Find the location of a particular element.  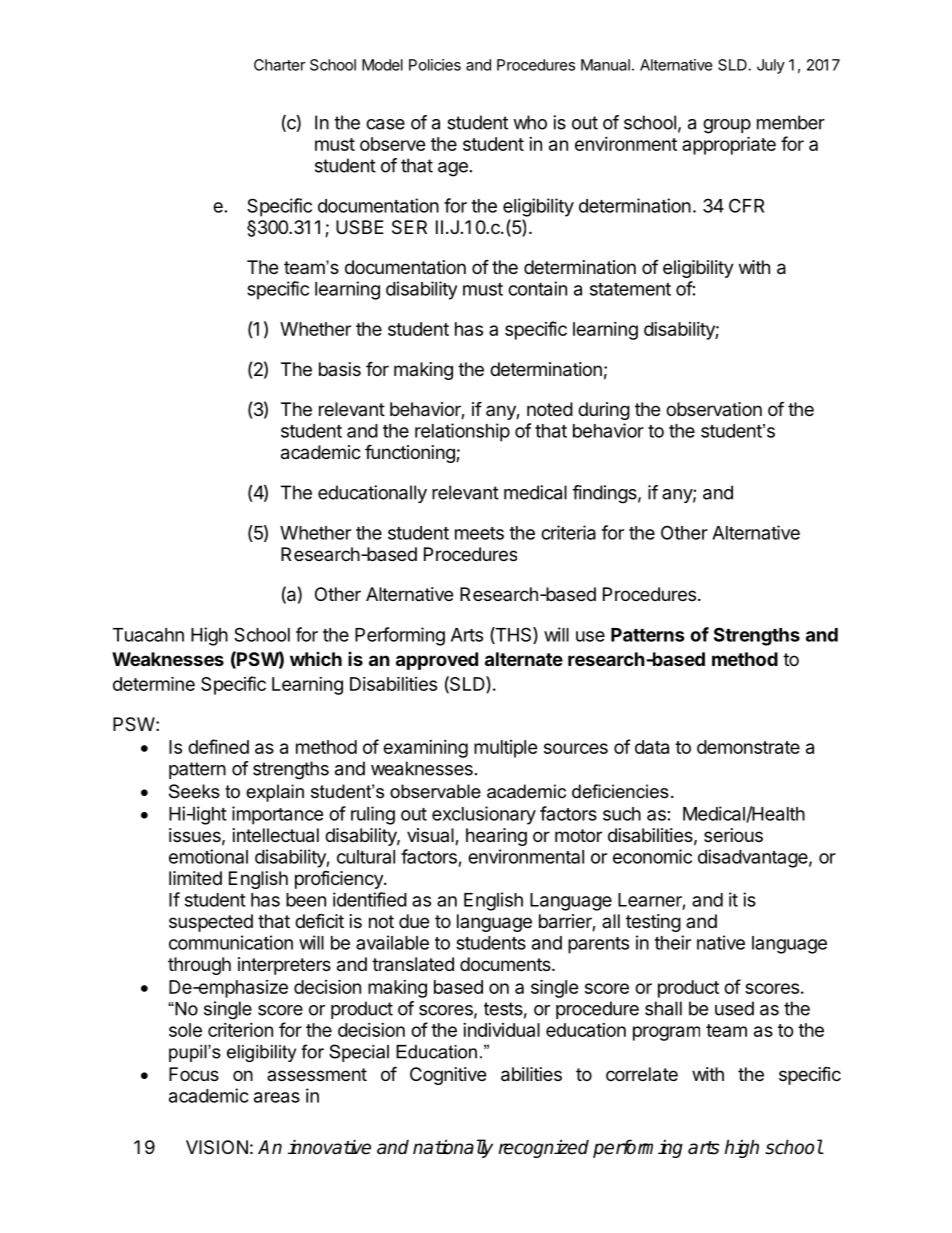

Policies is located at coordinates (435, 65).
